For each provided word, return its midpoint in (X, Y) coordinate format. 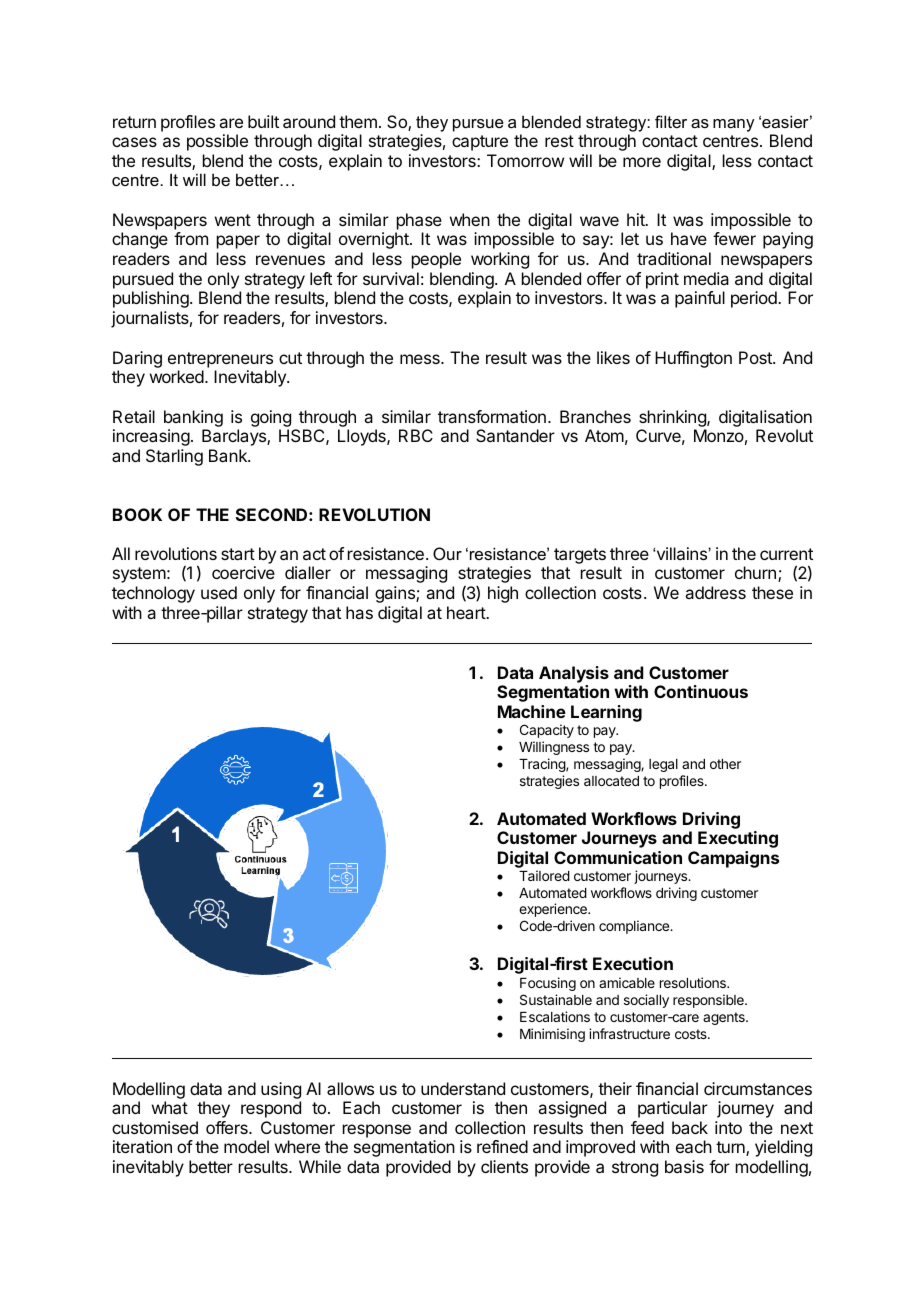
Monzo (719, 435)
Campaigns (733, 859)
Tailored (544, 875)
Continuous (701, 691)
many (733, 125)
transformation (492, 416)
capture (480, 143)
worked (177, 376)
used (219, 592)
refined (502, 1146)
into (728, 1127)
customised (155, 1127)
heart (467, 612)
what (170, 1107)
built (263, 121)
